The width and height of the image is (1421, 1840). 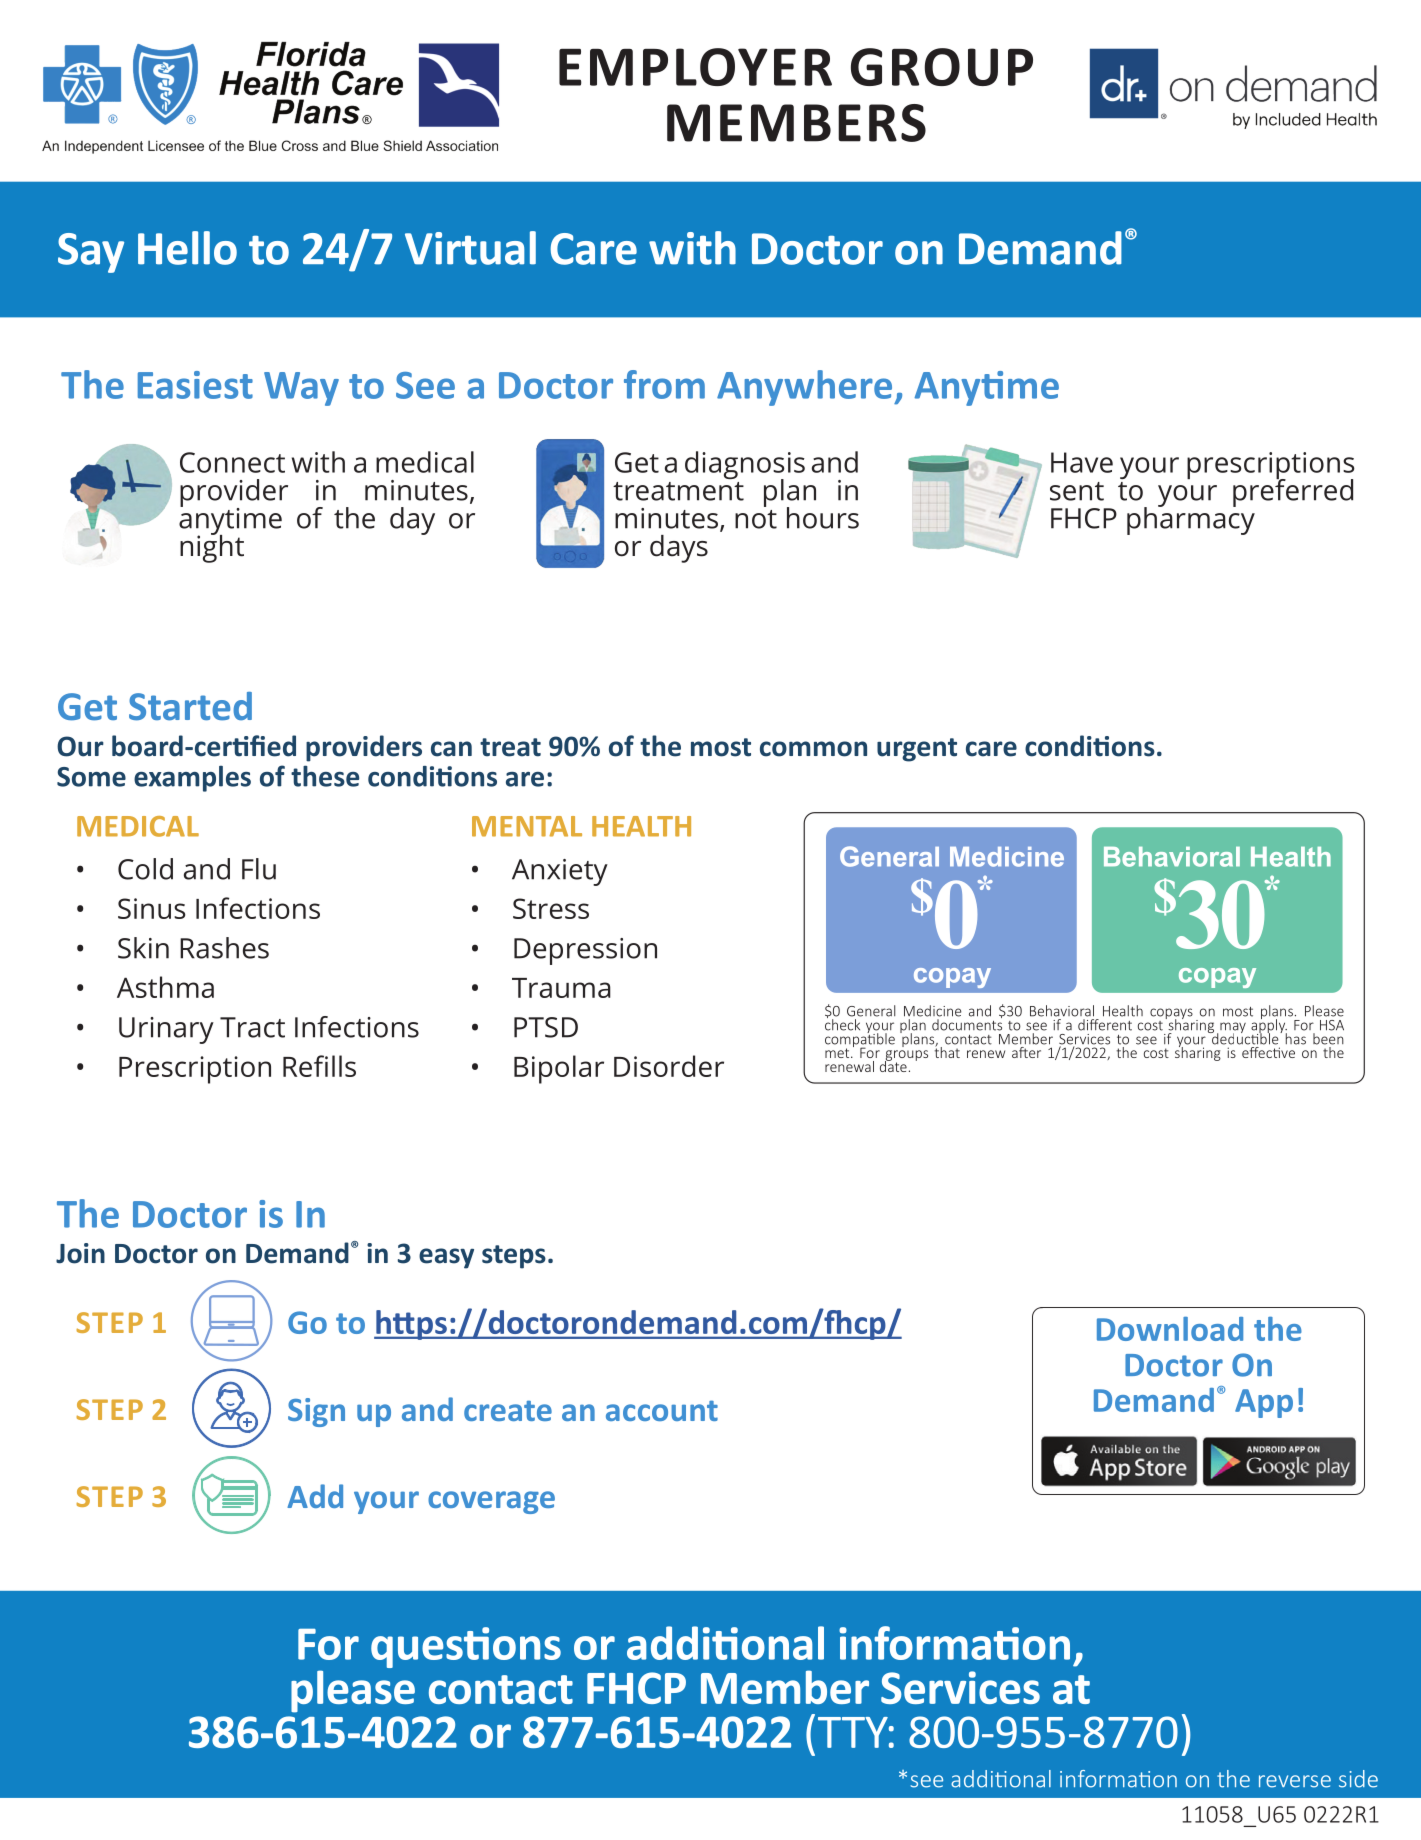 What do you see at coordinates (224, 948) in the image?
I see `Rashes` at bounding box center [224, 948].
